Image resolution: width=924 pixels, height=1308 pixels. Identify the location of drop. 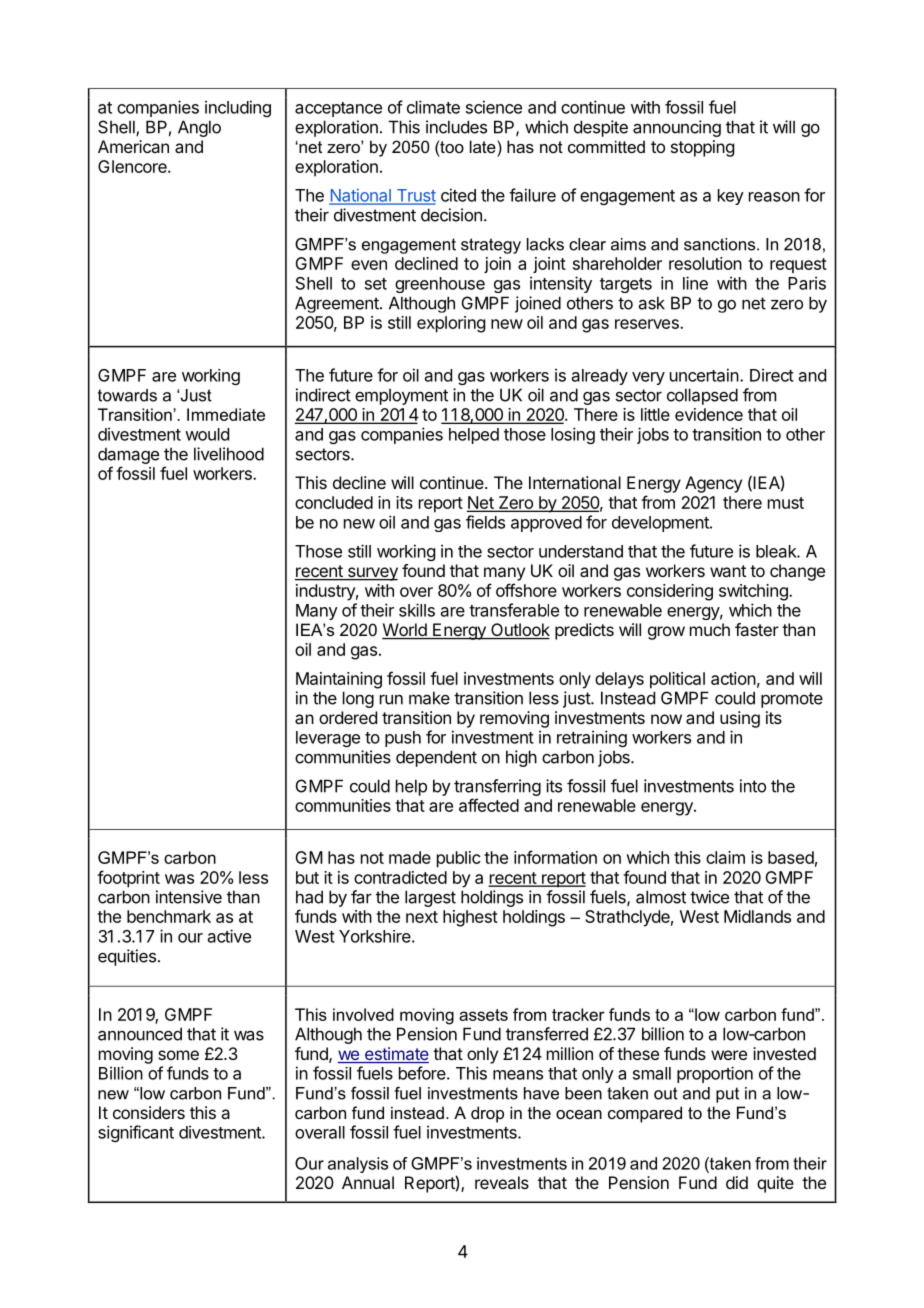
(487, 1114).
